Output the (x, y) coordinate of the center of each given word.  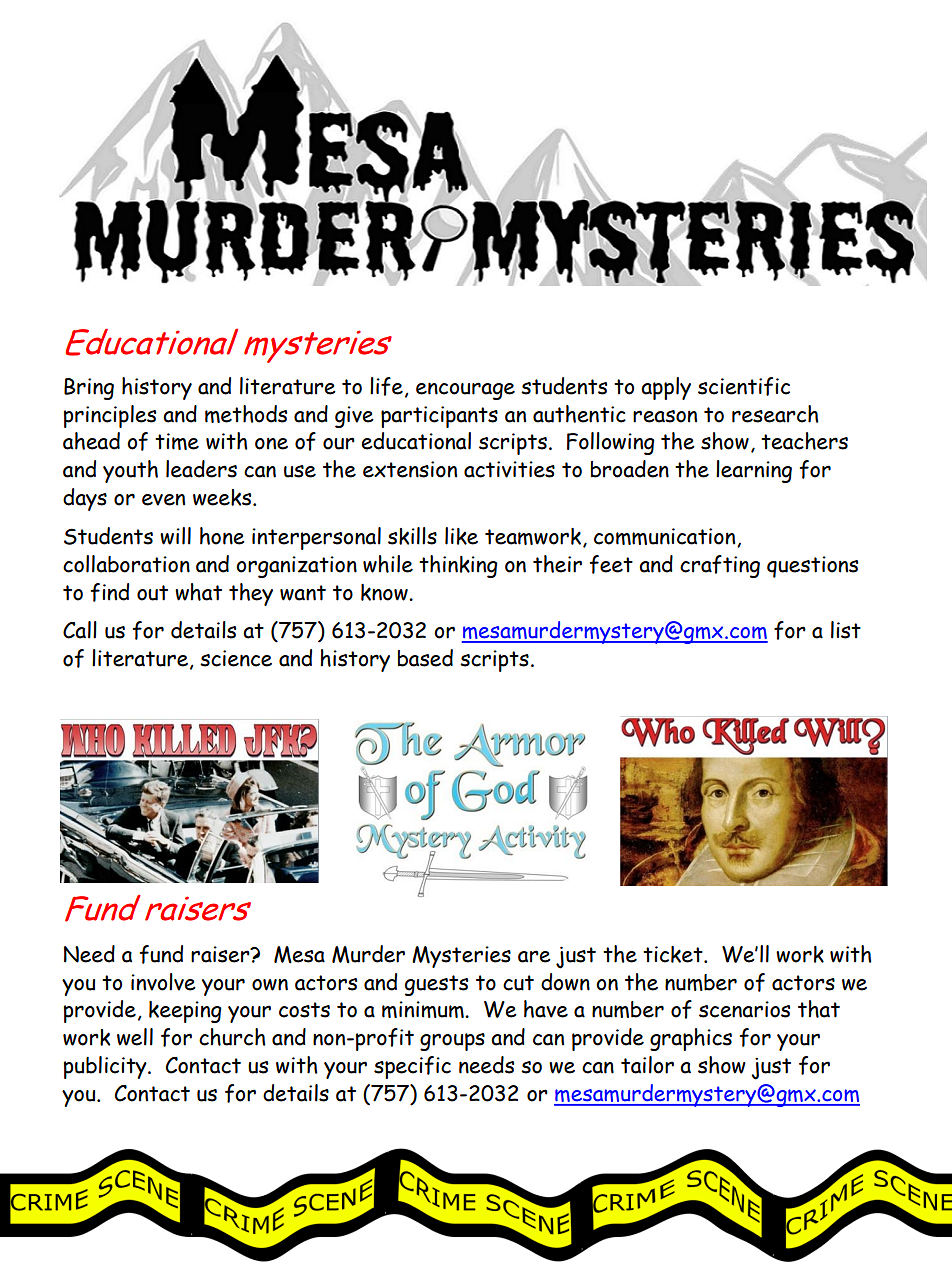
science (236, 658)
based (425, 658)
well (135, 1037)
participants (439, 417)
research (775, 414)
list (846, 630)
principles (109, 416)
